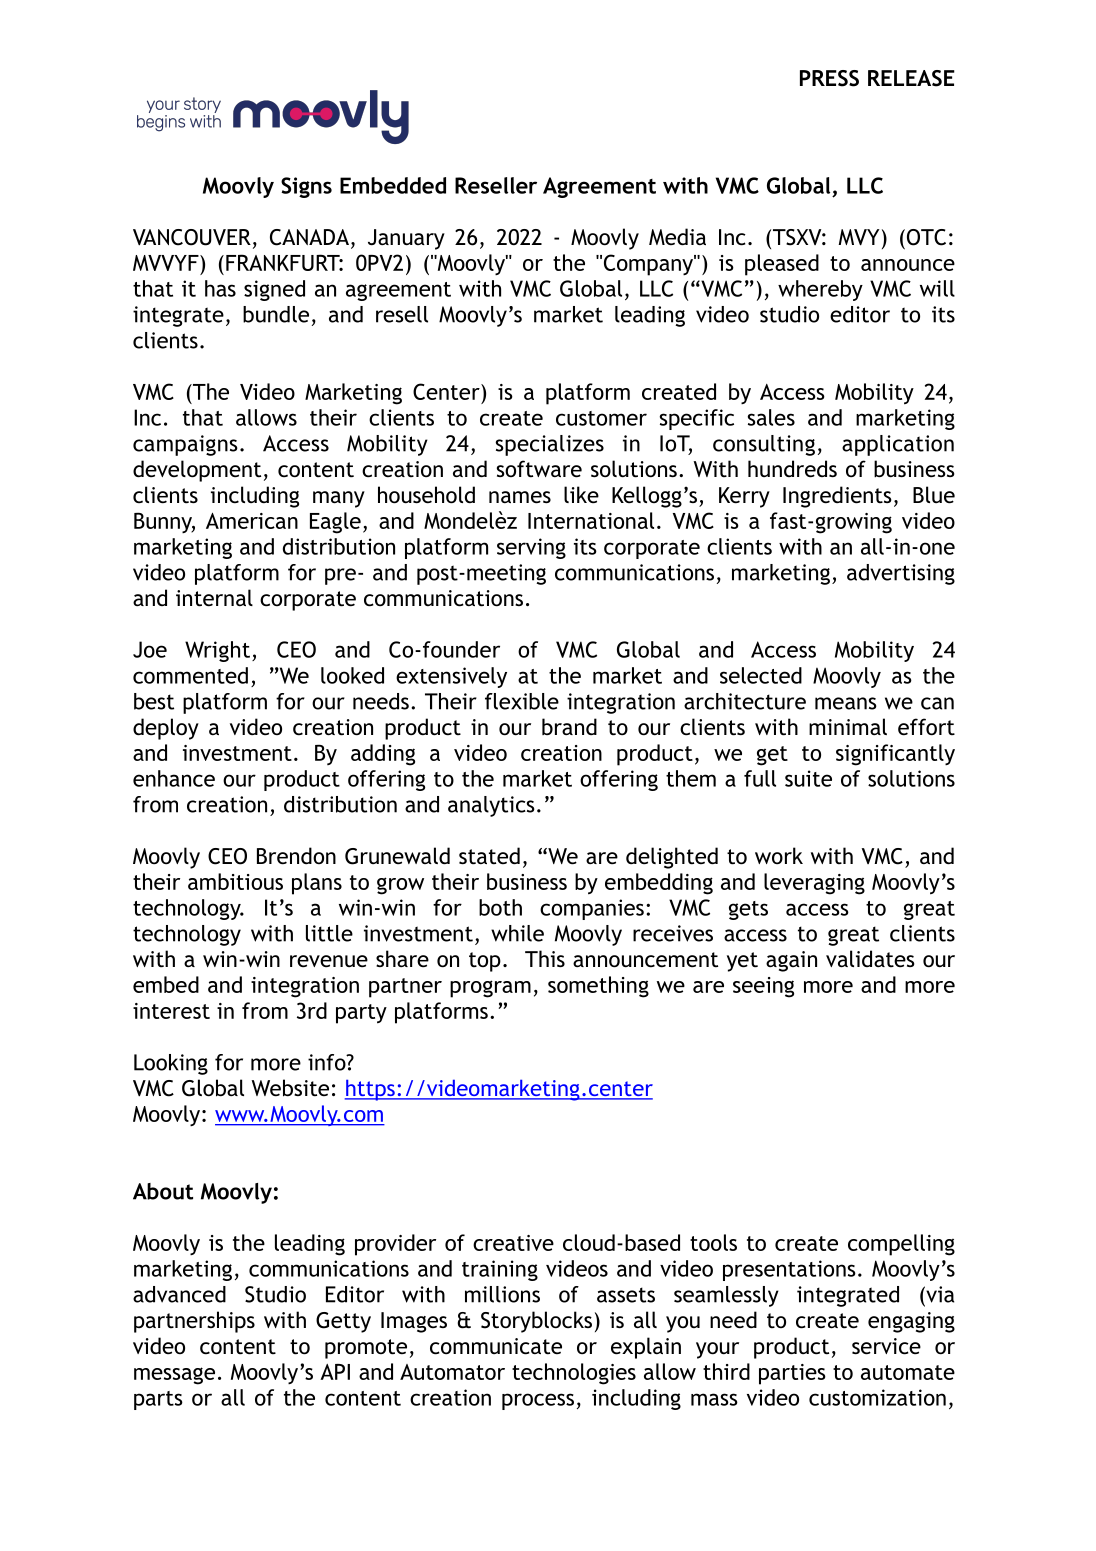 The height and width of the screenshot is (1551, 1096). Describe the element at coordinates (829, 78) in the screenshot. I see `PRESS` at that location.
